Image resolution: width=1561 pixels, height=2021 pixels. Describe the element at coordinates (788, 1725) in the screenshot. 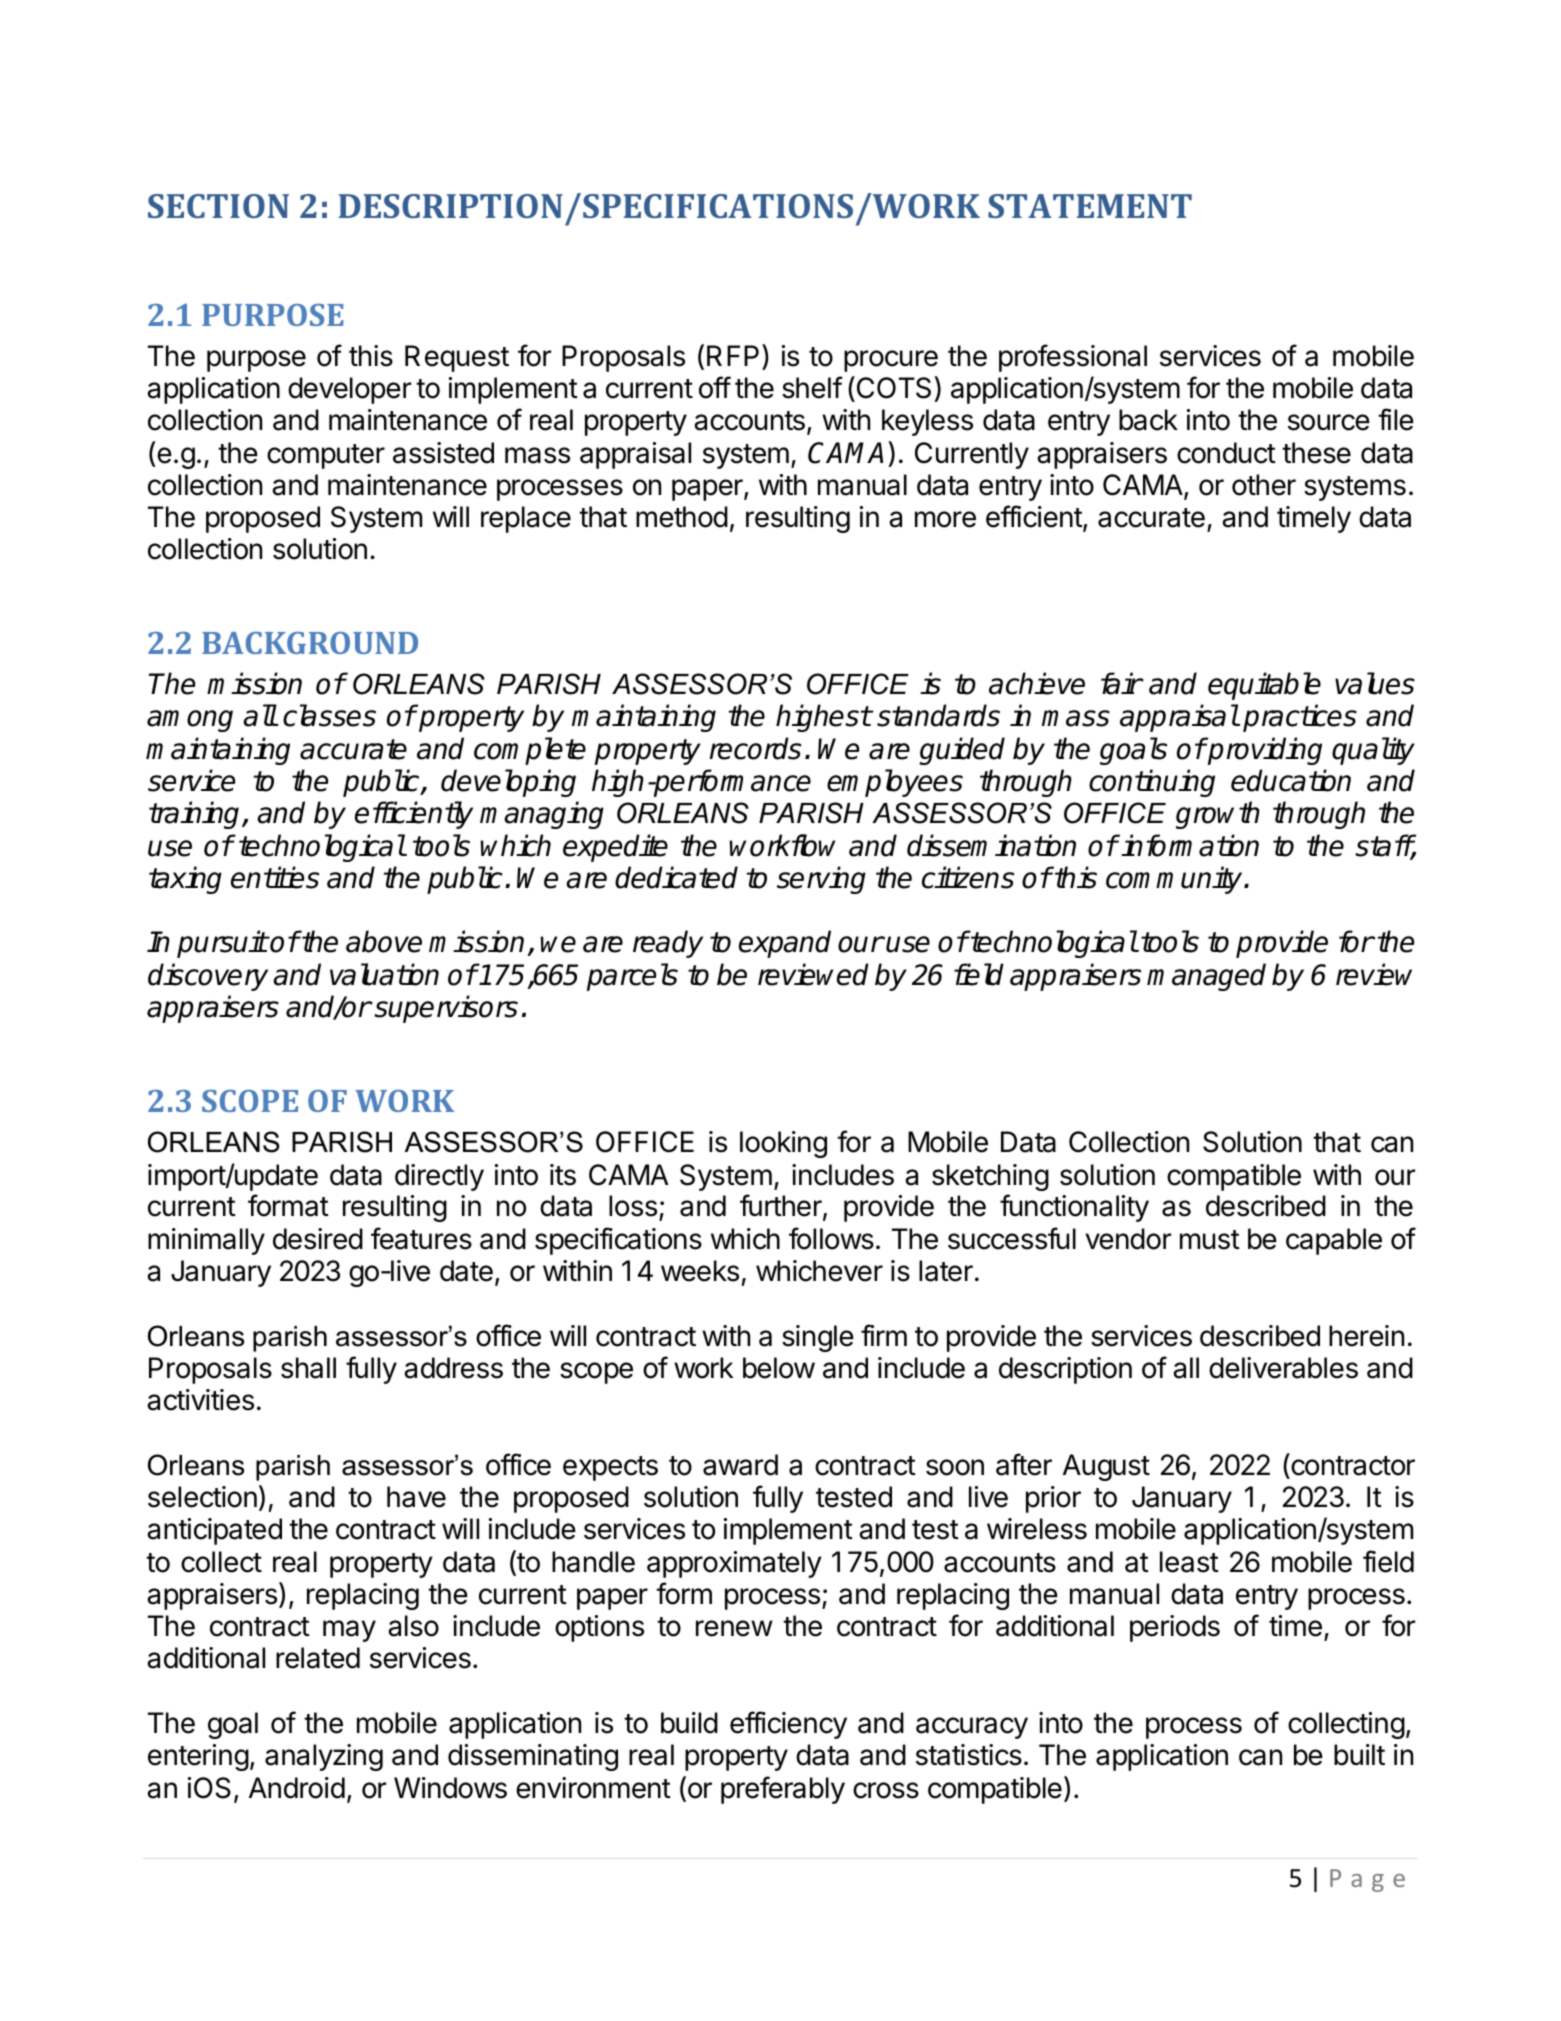

I see `efficiency` at that location.
